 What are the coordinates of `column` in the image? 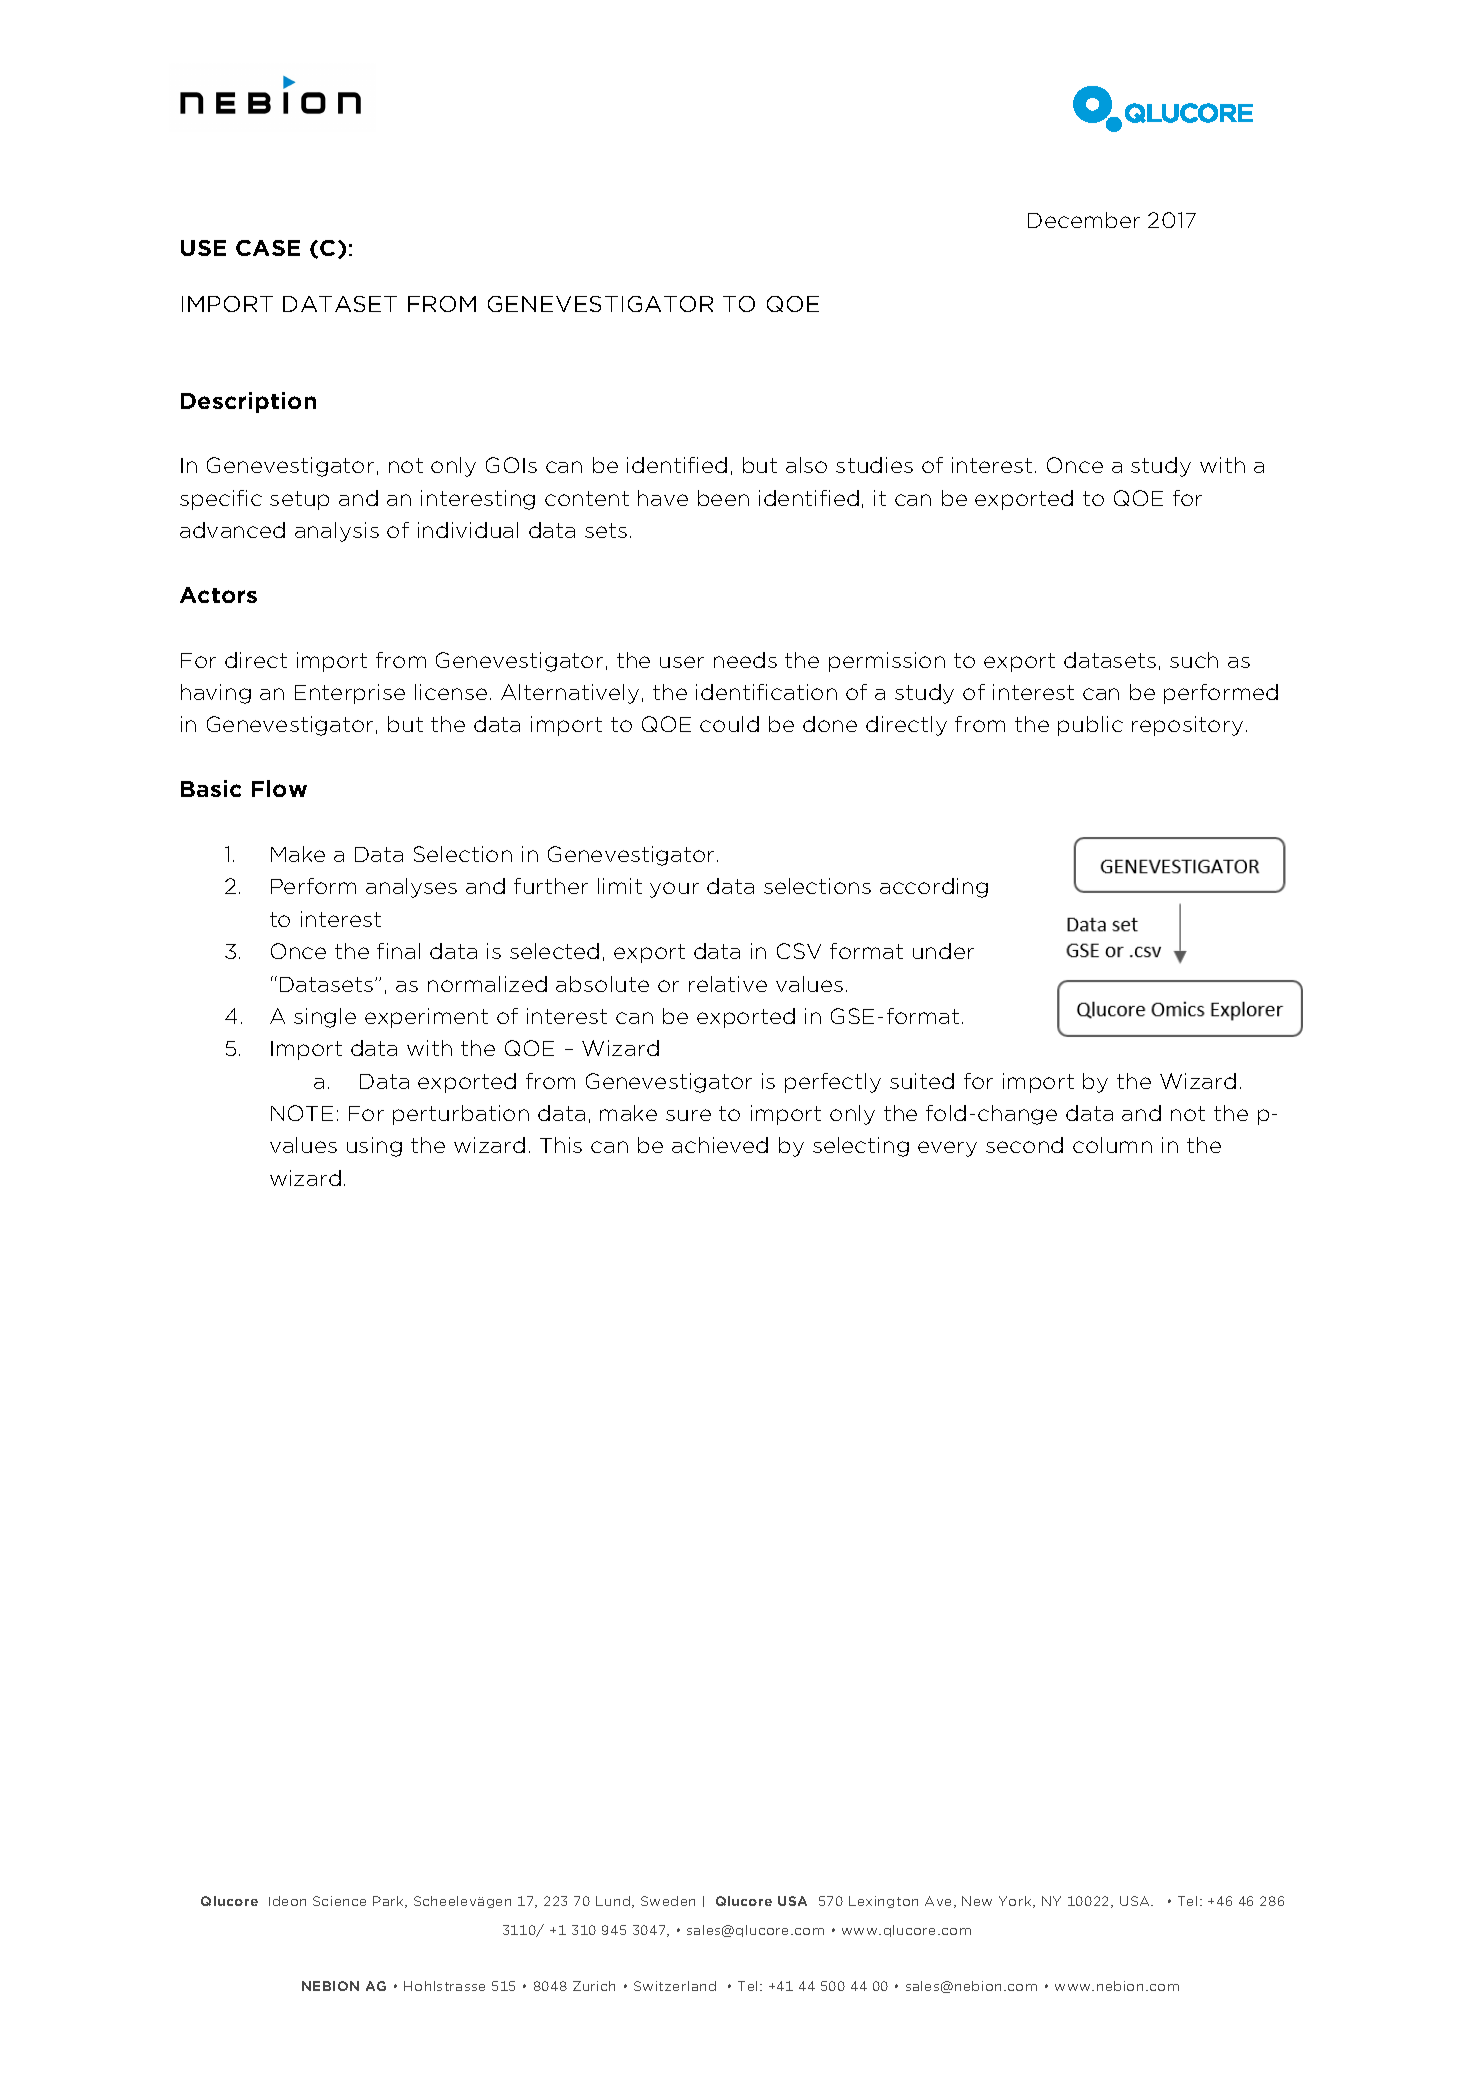 It's located at (1112, 1145).
